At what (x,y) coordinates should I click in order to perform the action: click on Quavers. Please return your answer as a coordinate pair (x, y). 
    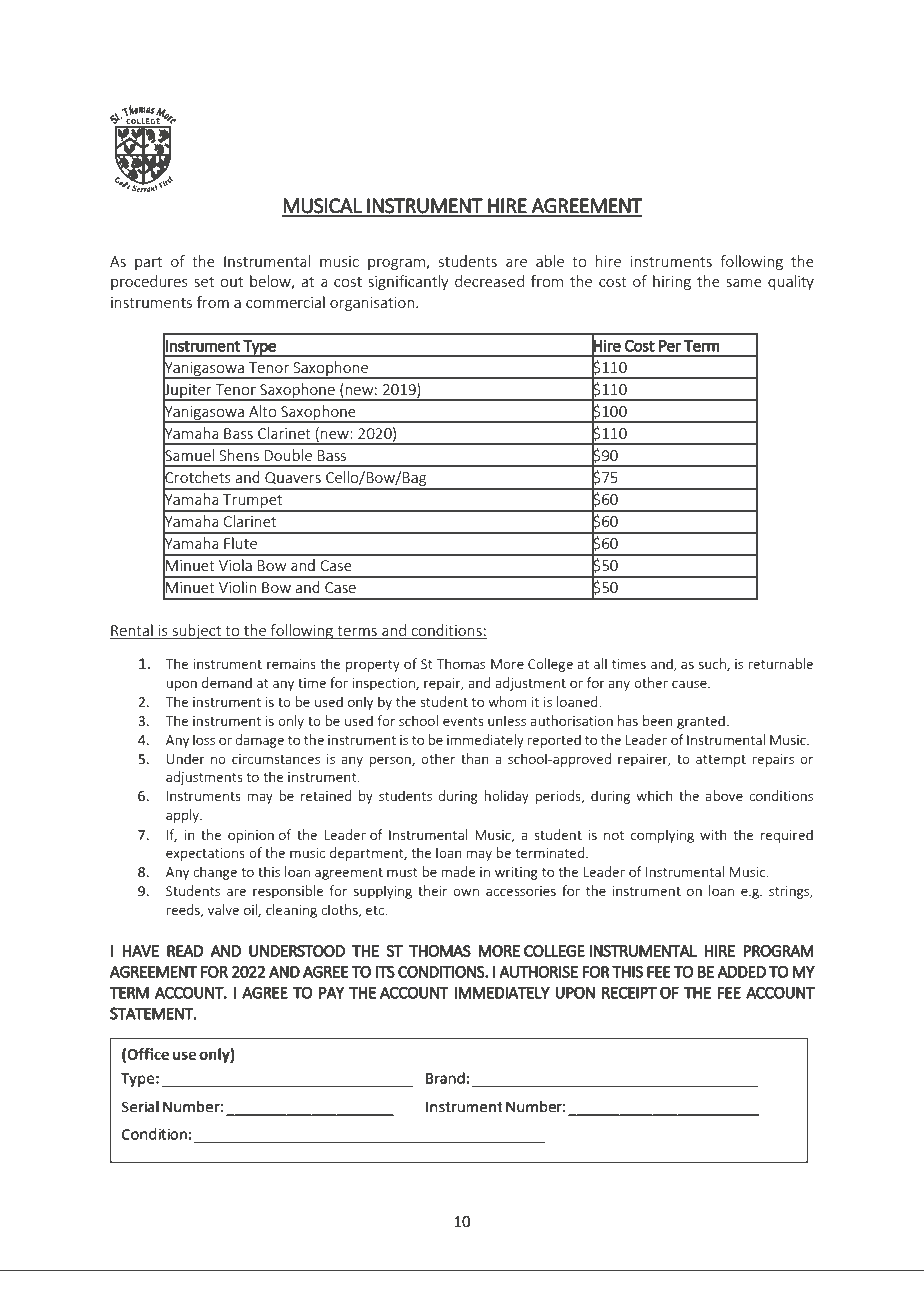
    Looking at the image, I should click on (293, 478).
